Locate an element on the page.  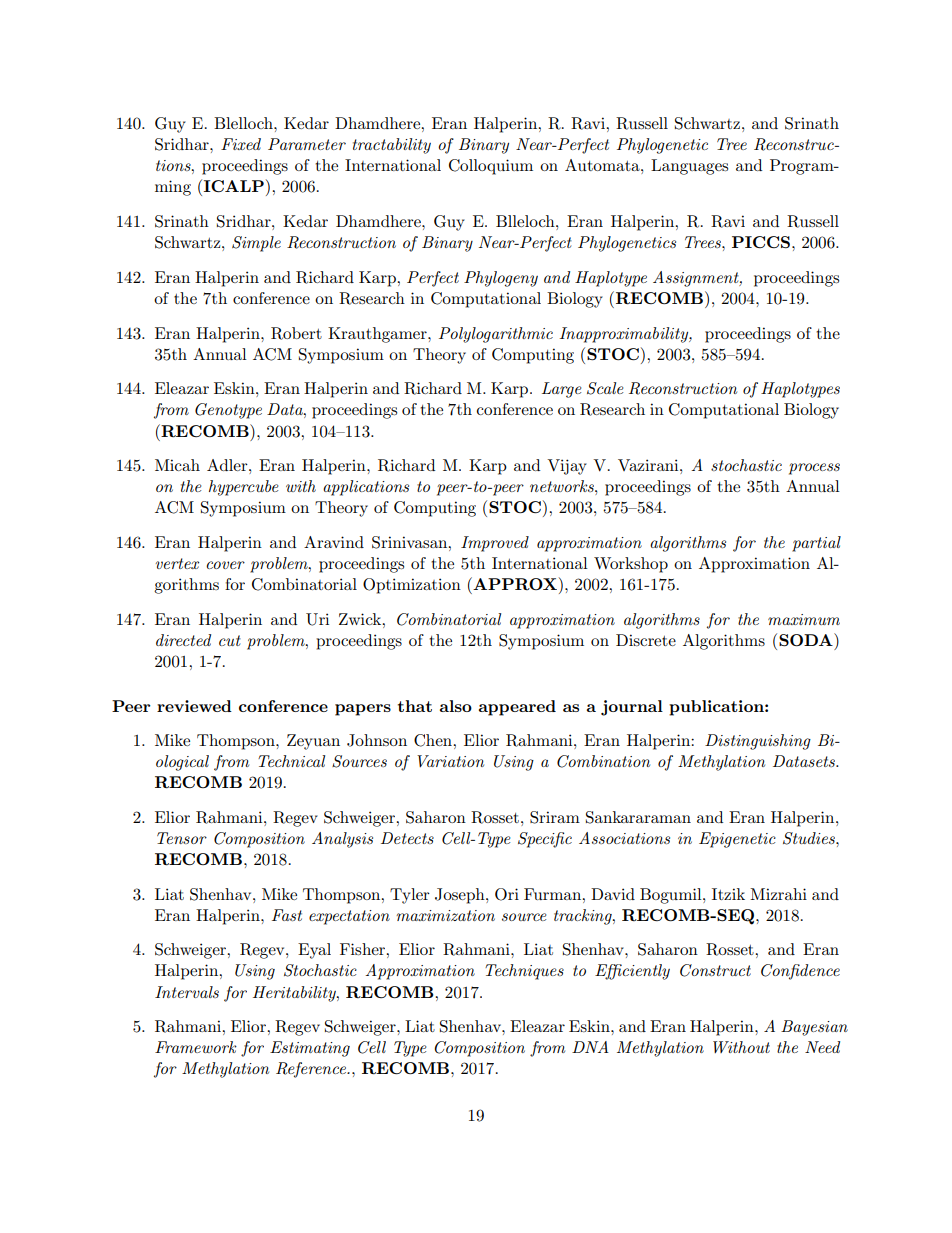
DNA is located at coordinates (590, 1047).
